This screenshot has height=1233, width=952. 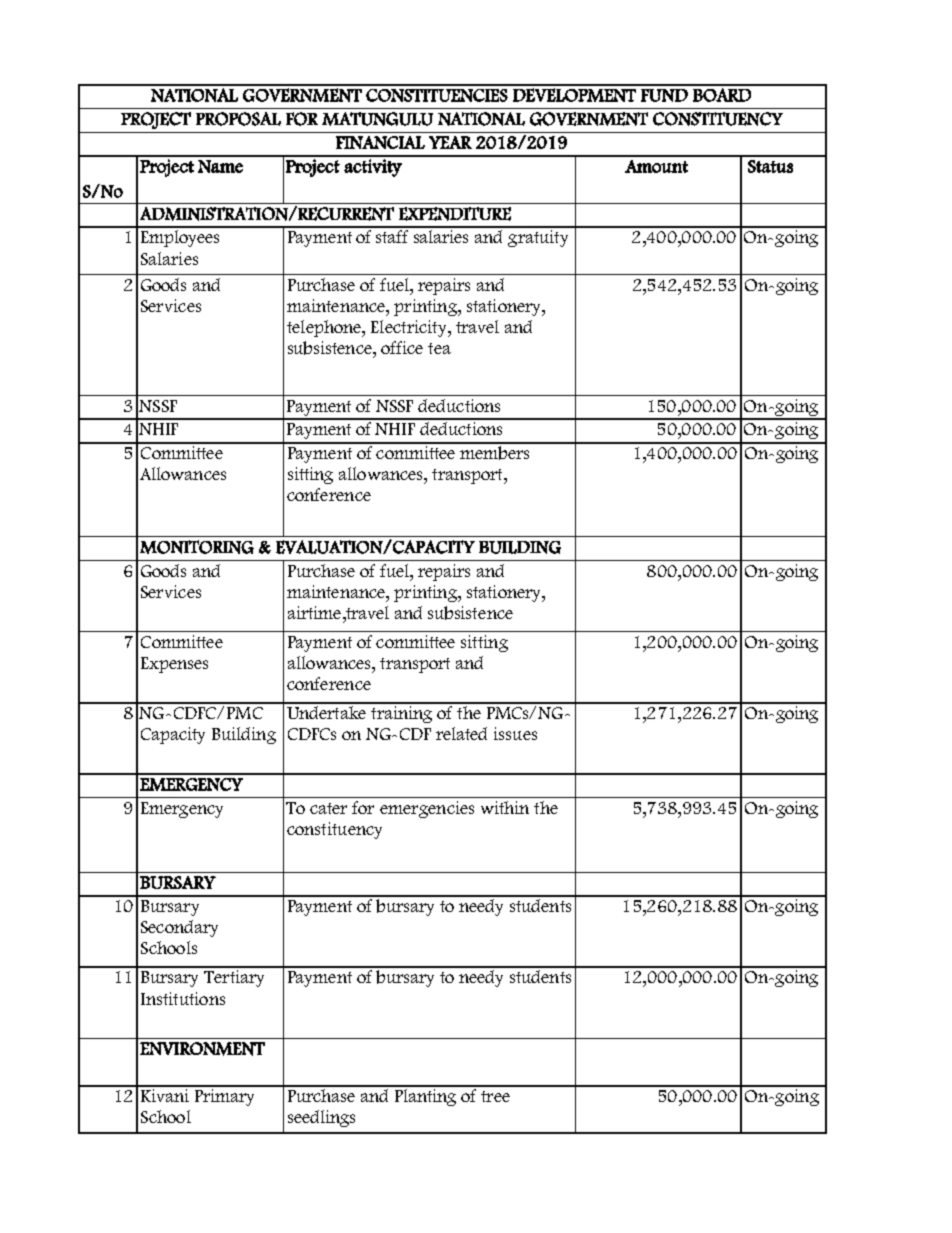 What do you see at coordinates (220, 166) in the screenshot?
I see `Name` at bounding box center [220, 166].
